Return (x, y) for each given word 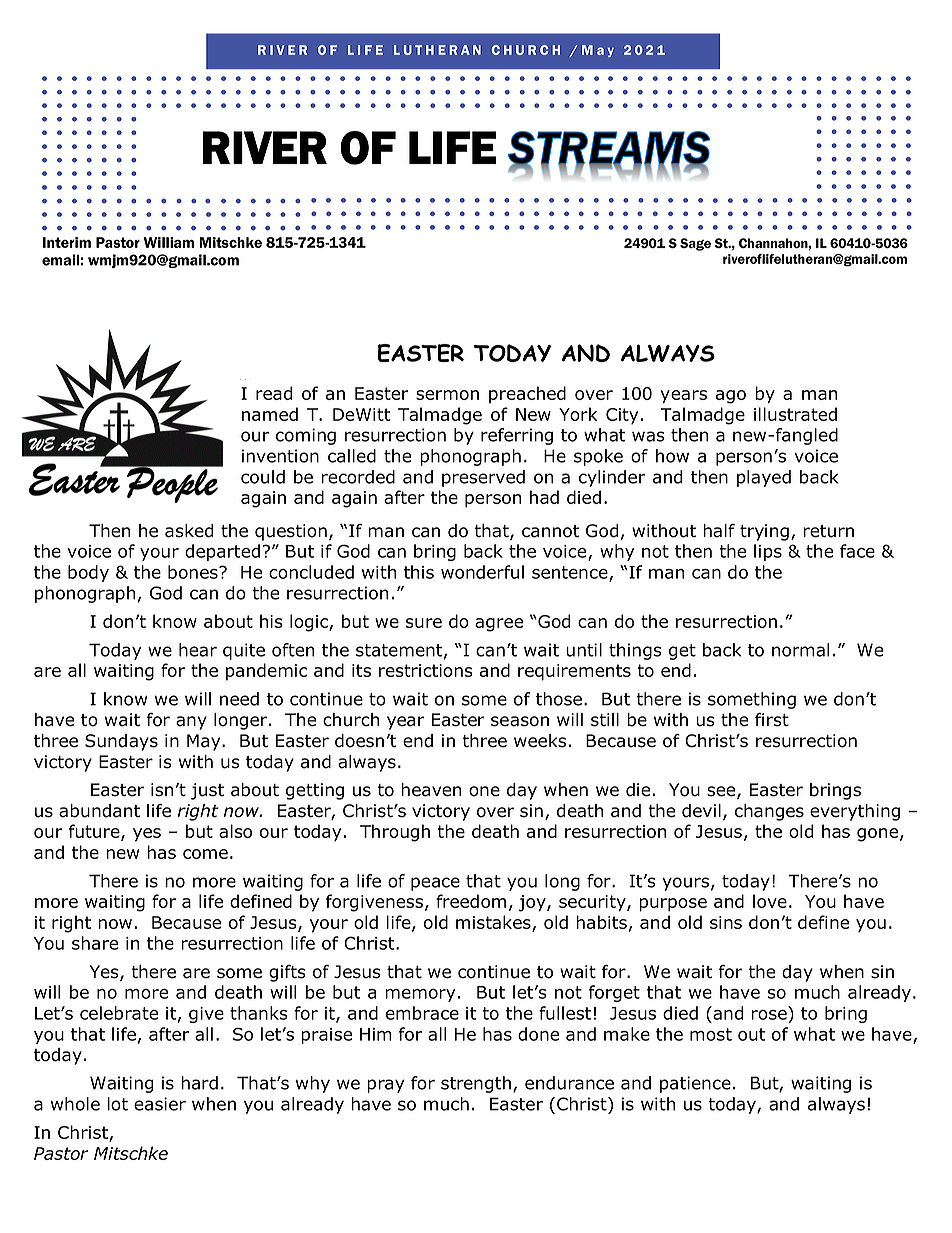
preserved (483, 478)
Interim (67, 242)
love (770, 901)
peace (435, 884)
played (764, 478)
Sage (695, 244)
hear (198, 650)
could (263, 477)
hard (199, 1083)
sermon (447, 395)
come (205, 854)
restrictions (426, 670)
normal (800, 650)
